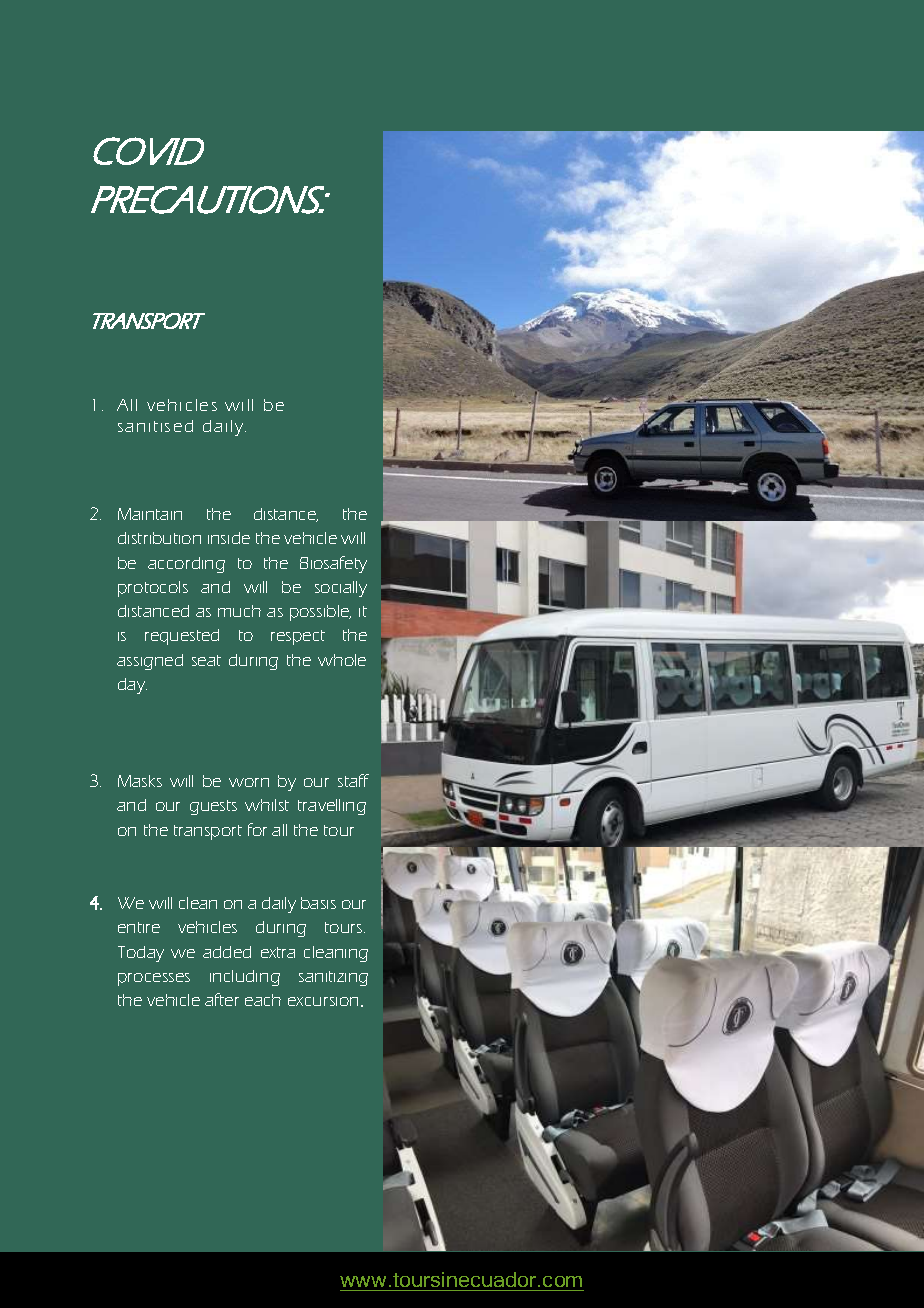  I want to click on distribution, so click(159, 538).
